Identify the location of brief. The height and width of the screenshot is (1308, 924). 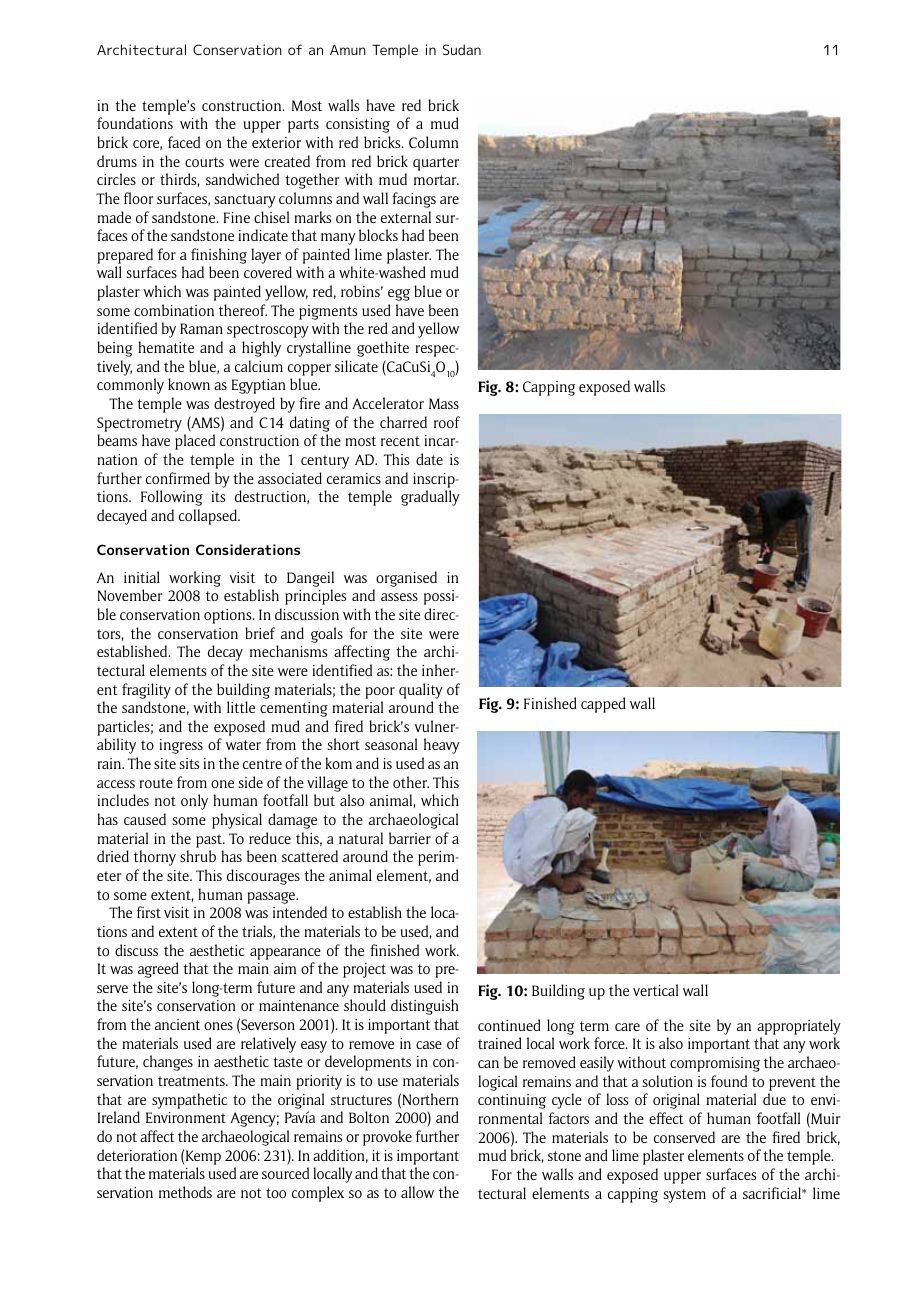
(260, 633).
